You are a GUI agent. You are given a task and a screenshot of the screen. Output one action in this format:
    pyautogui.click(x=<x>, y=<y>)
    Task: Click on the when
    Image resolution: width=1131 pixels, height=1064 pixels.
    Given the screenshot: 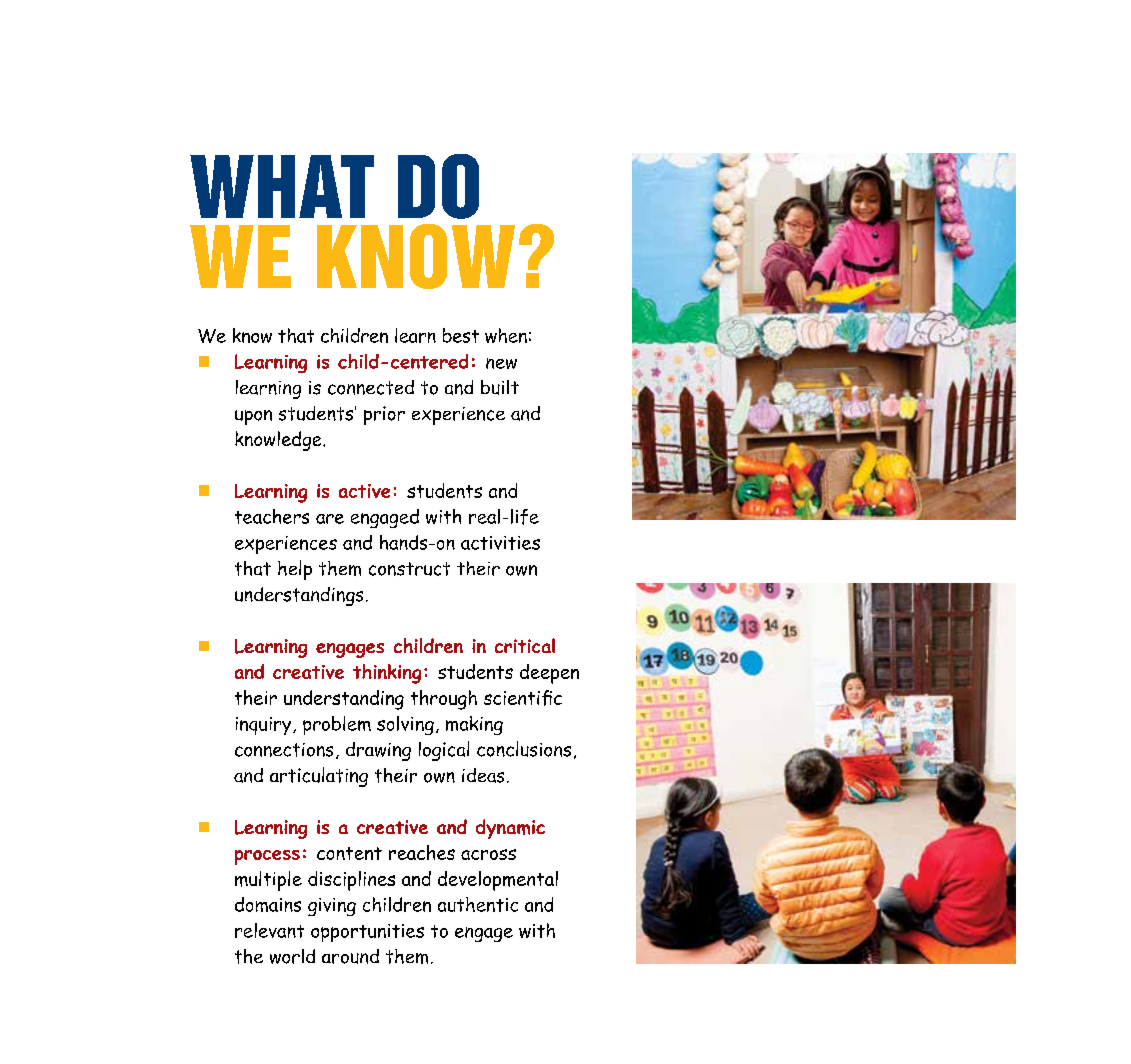 What is the action you would take?
    pyautogui.click(x=506, y=335)
